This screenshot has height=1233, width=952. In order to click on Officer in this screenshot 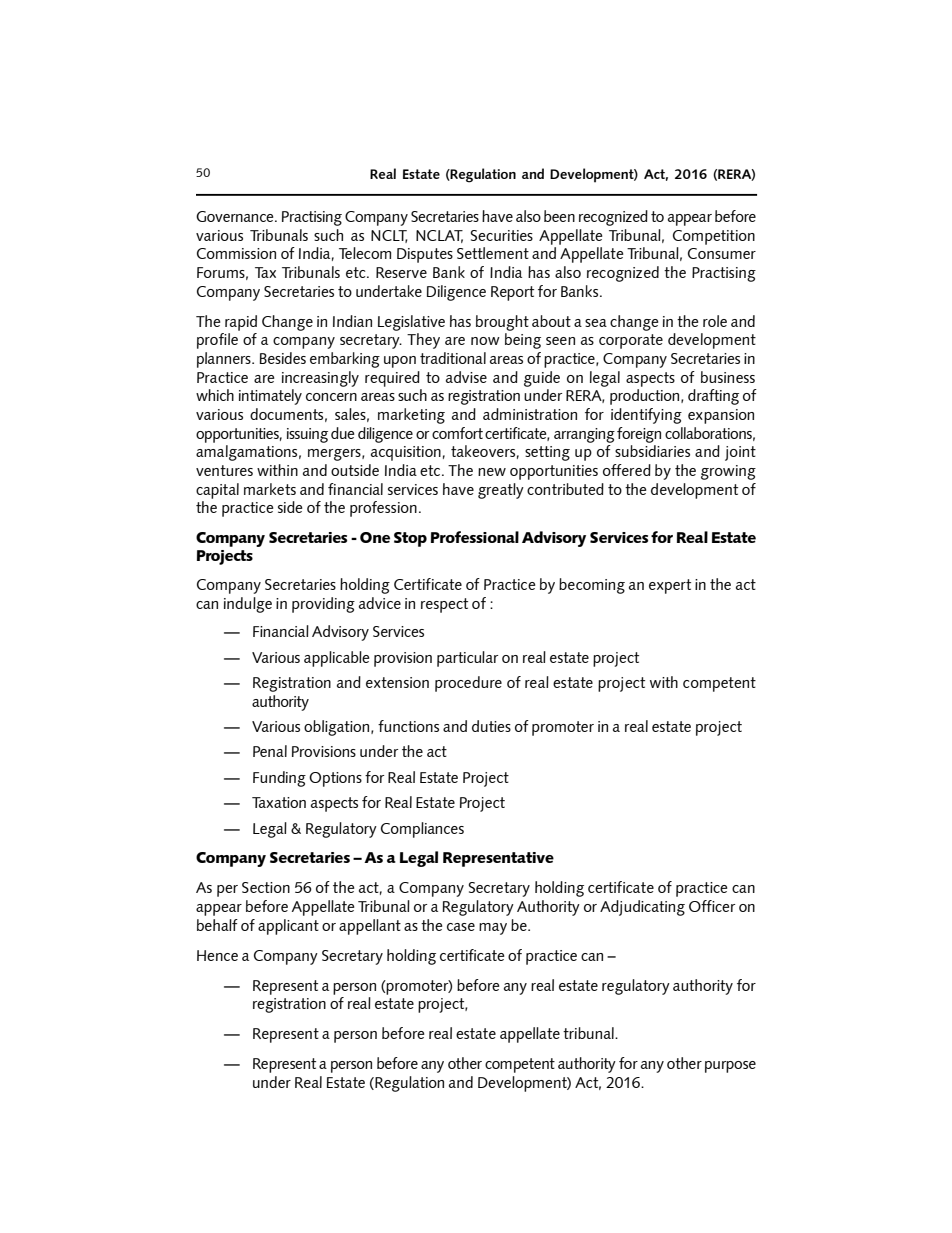, I will do `click(712, 906)`.
